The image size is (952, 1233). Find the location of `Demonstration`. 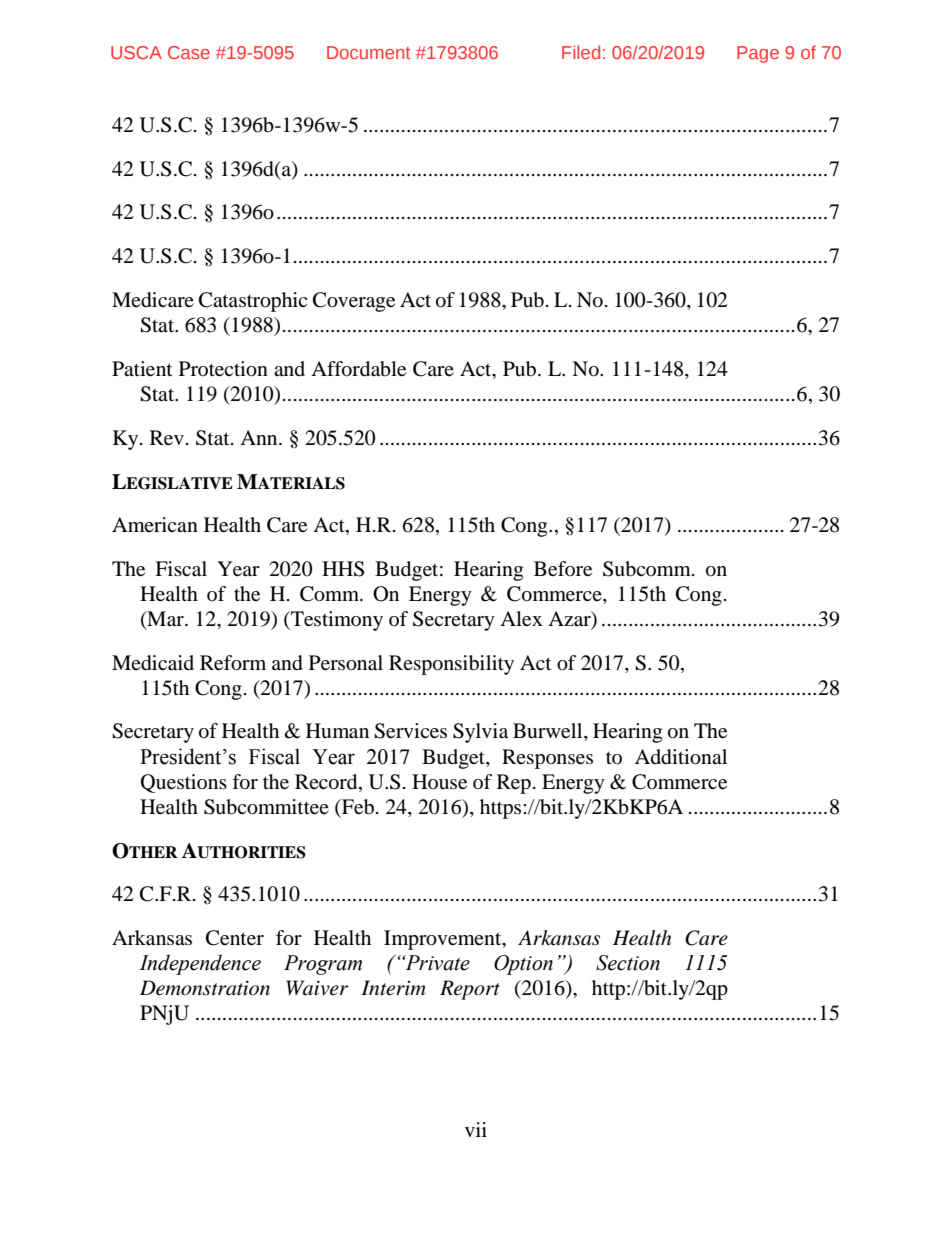

Demonstration is located at coordinates (205, 988).
